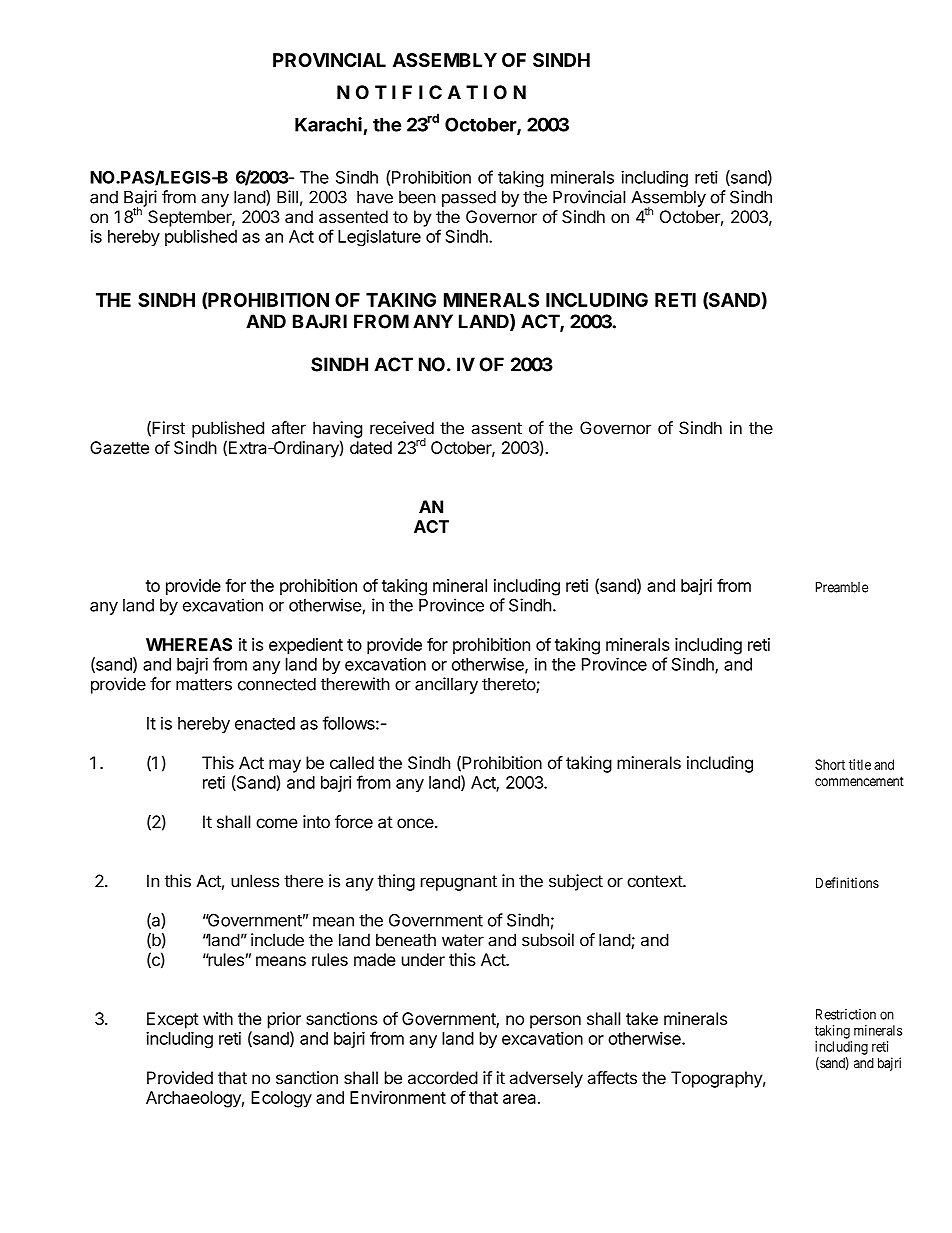  I want to click on Definitions, so click(847, 882).
